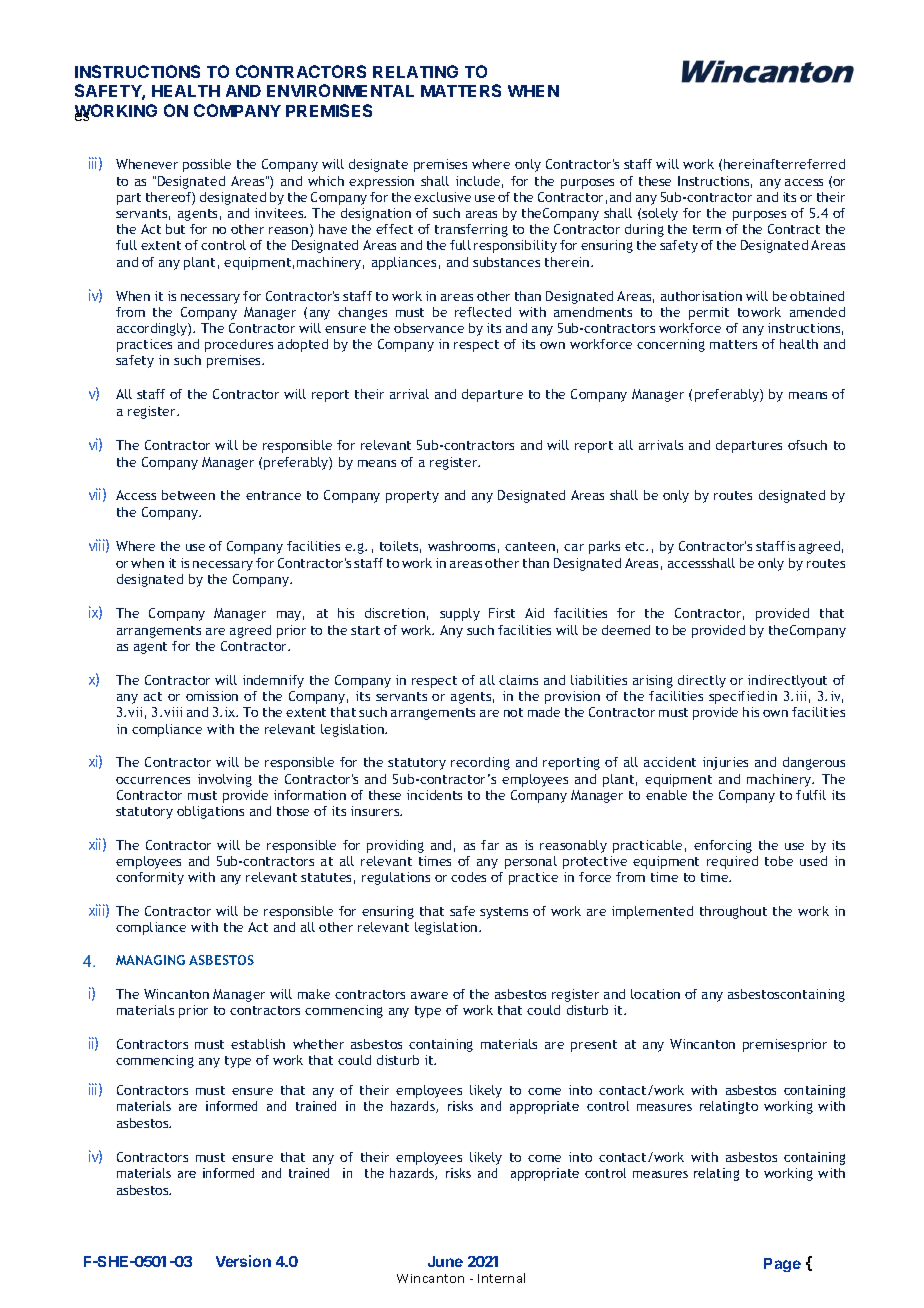 The height and width of the screenshot is (1308, 924). I want to click on procedures, so click(239, 345).
